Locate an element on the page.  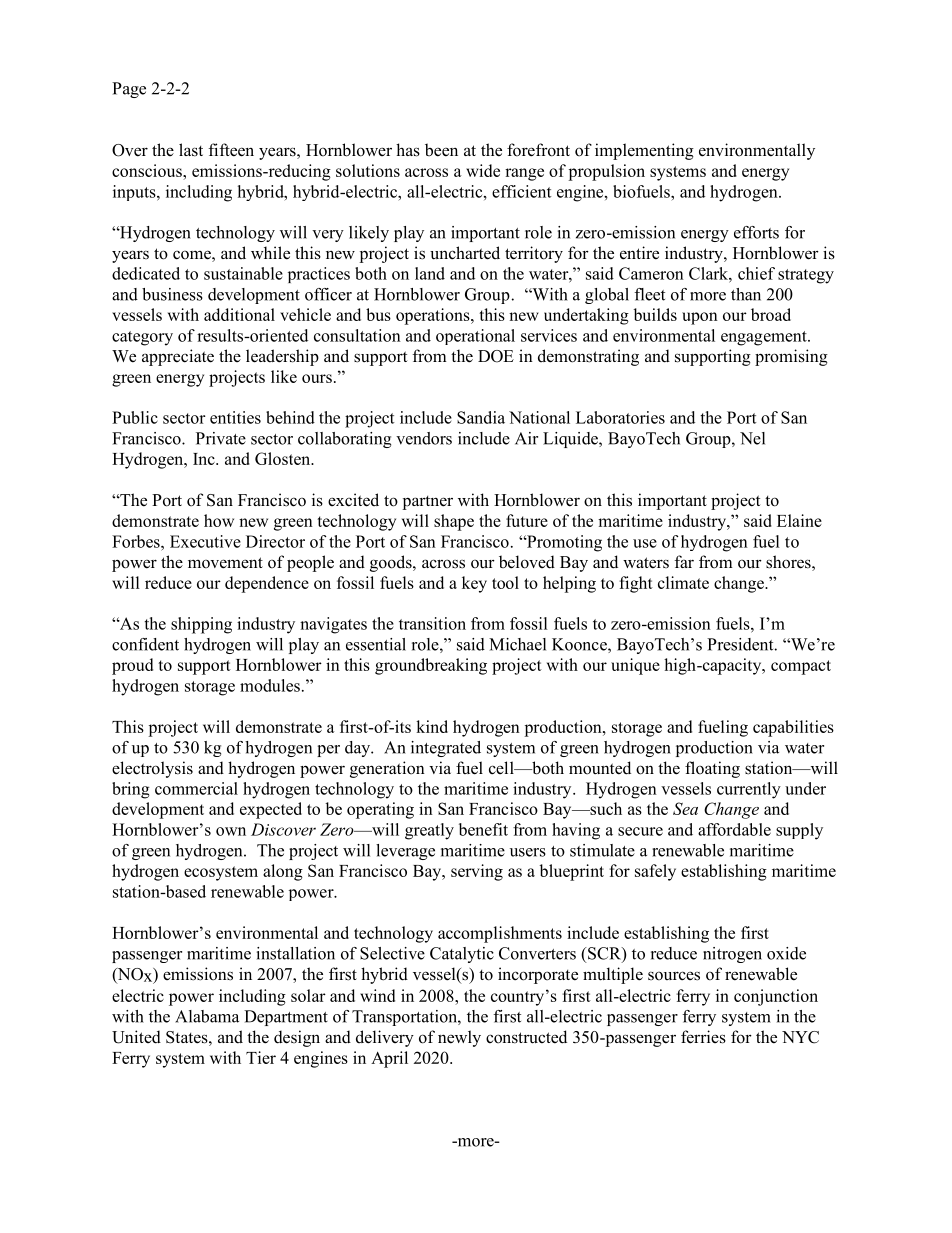
benefit is located at coordinates (483, 829).
